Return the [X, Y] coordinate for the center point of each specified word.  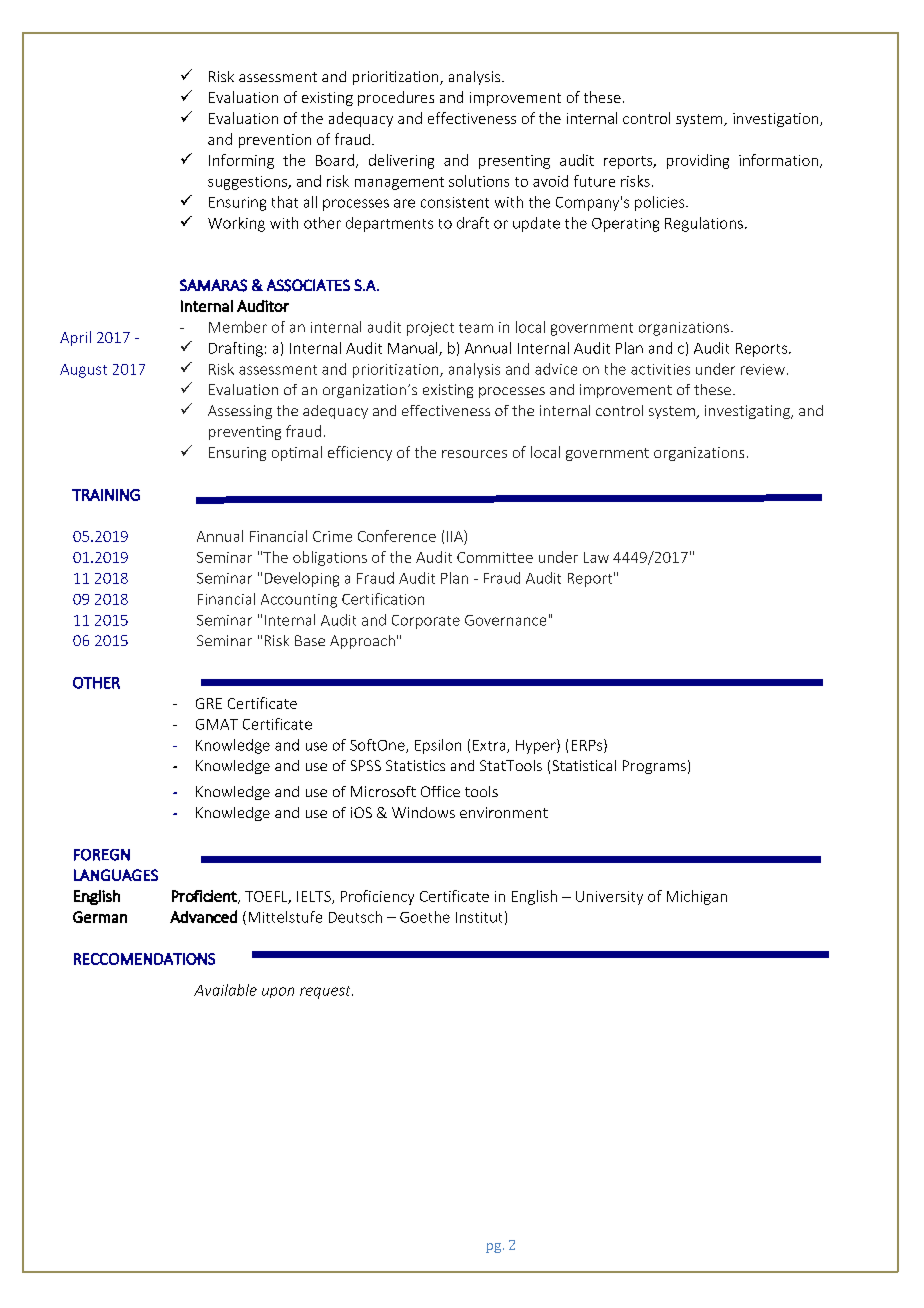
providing [698, 161]
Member [238, 327]
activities [660, 369]
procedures [396, 98]
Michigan [697, 897]
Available [225, 990]
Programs [654, 767]
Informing [241, 161]
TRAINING [106, 495]
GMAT [217, 724]
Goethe [425, 917]
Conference [397, 536]
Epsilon [438, 746]
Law [596, 557]
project [430, 329]
